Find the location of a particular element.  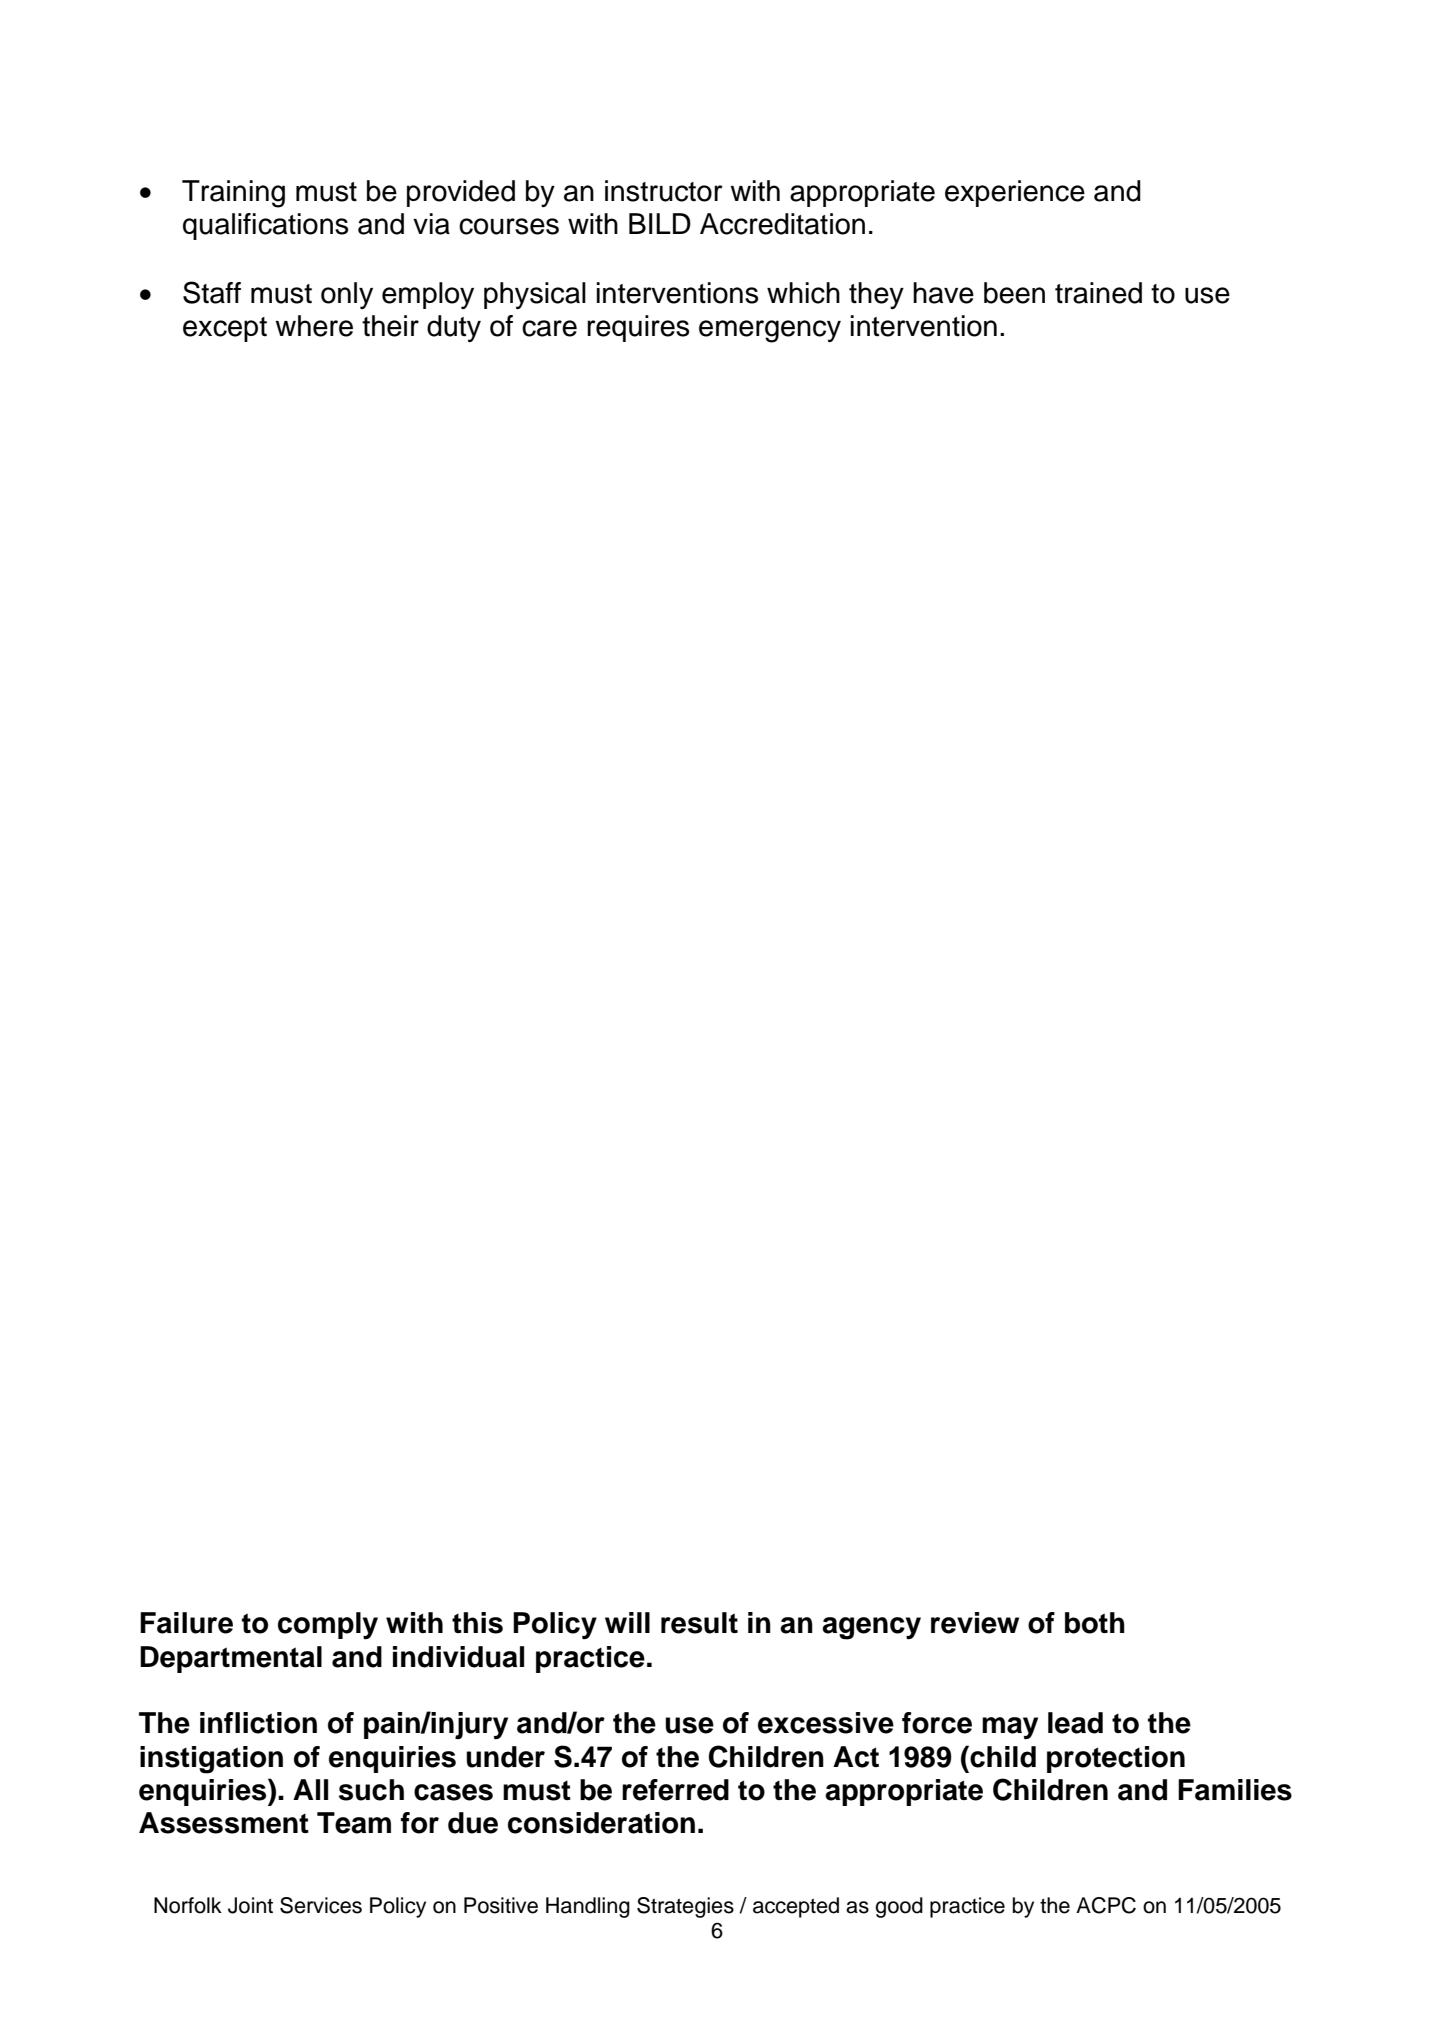

will is located at coordinates (627, 1622).
